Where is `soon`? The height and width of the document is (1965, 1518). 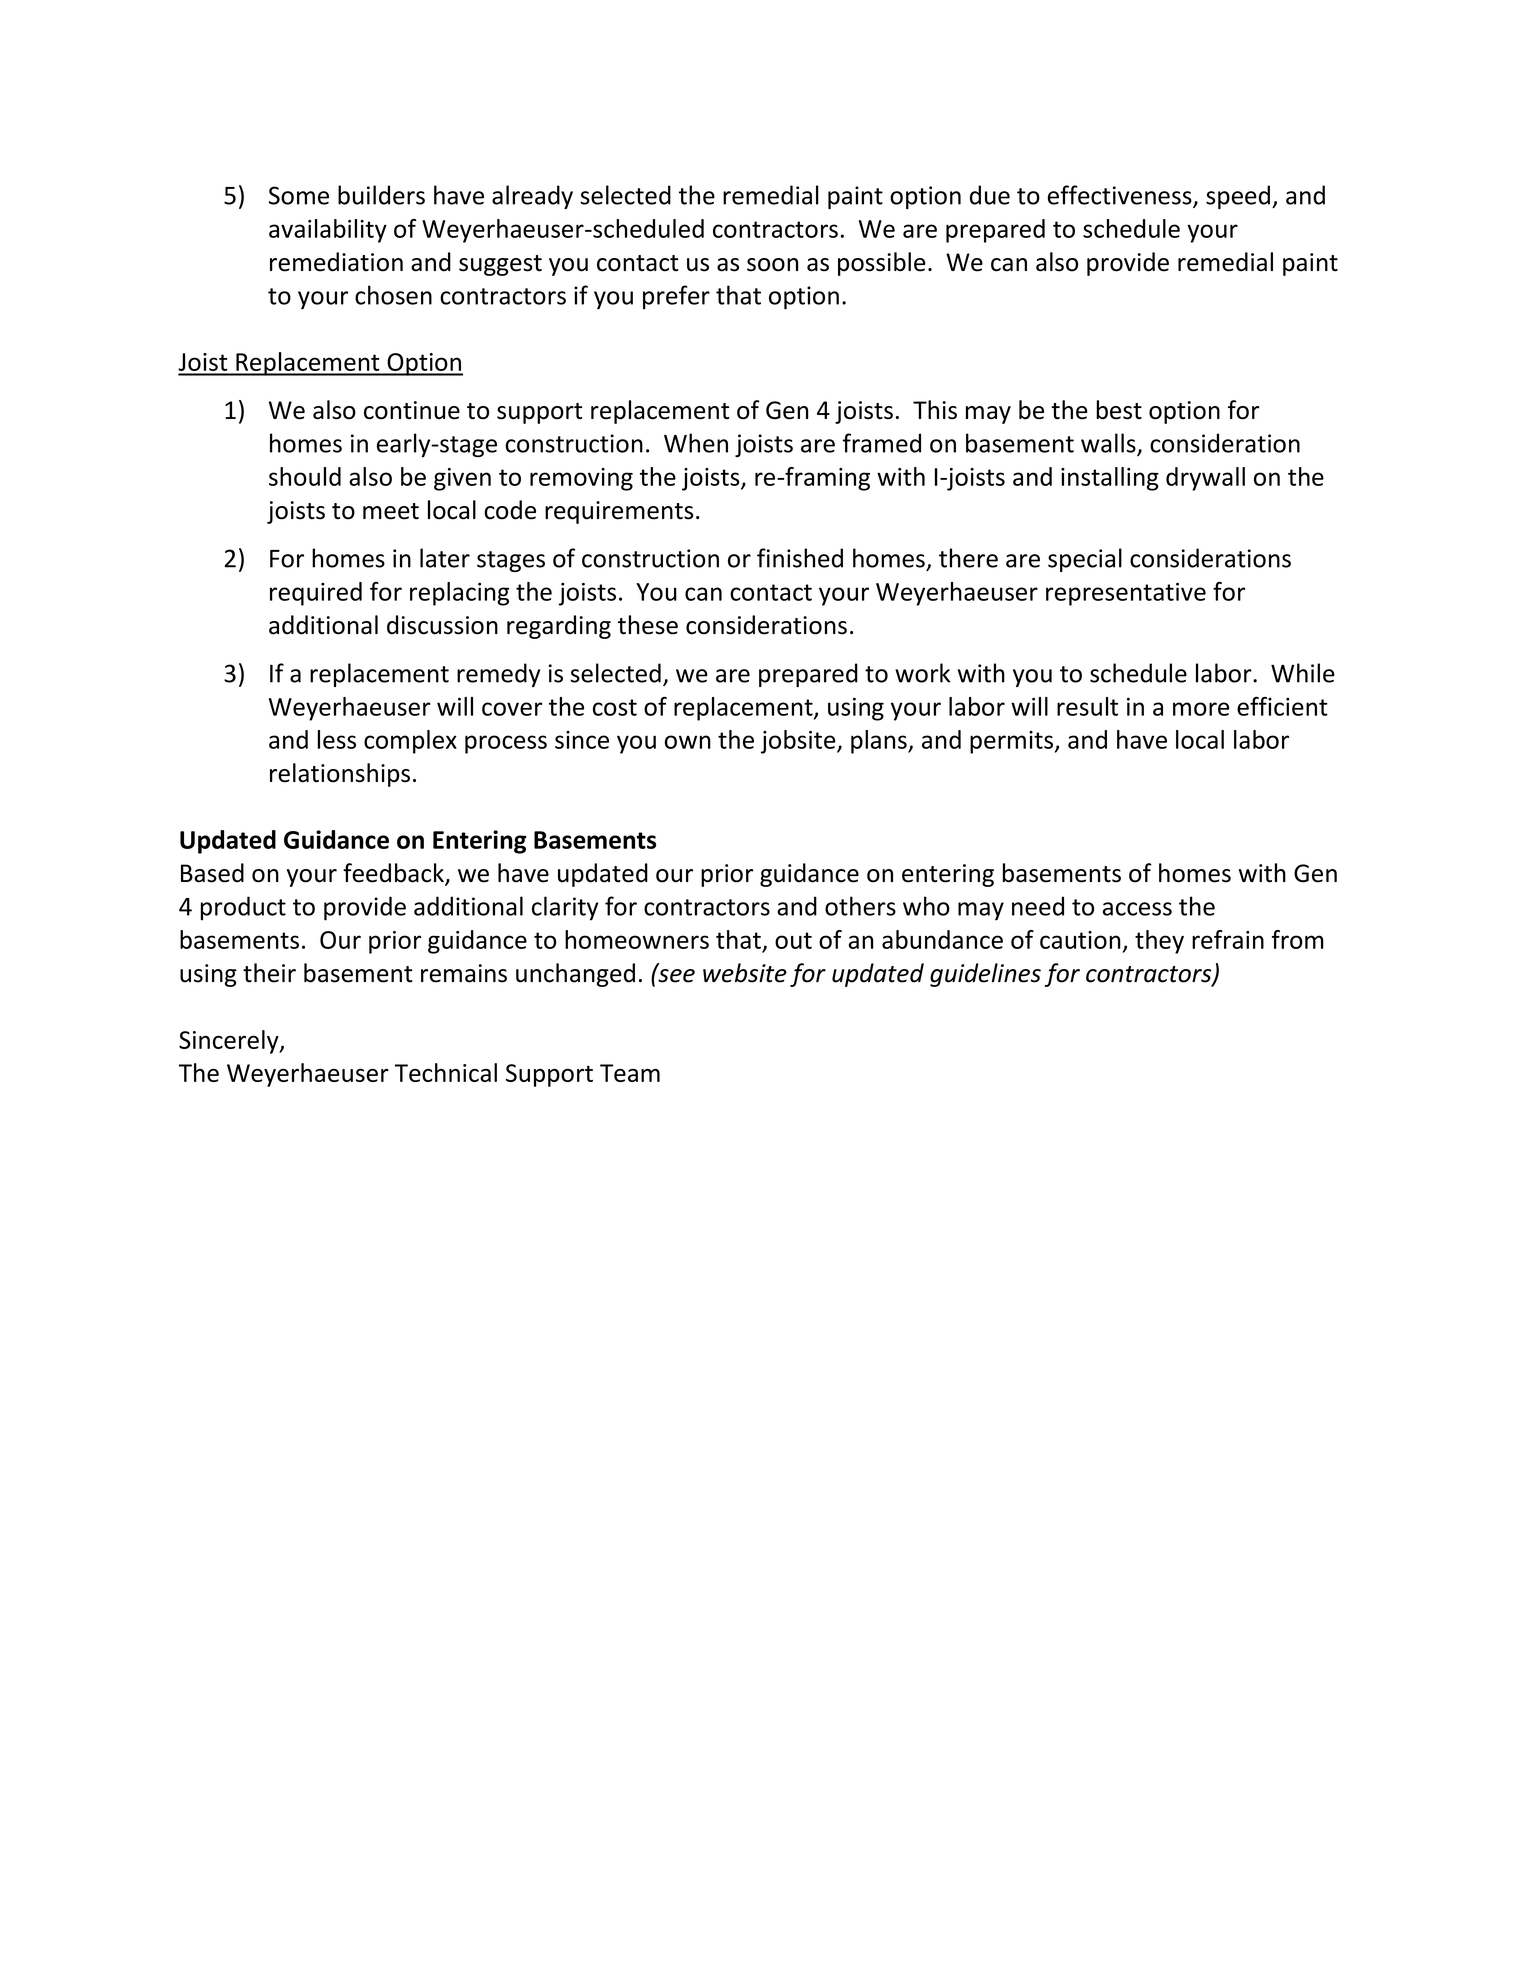 soon is located at coordinates (772, 265).
